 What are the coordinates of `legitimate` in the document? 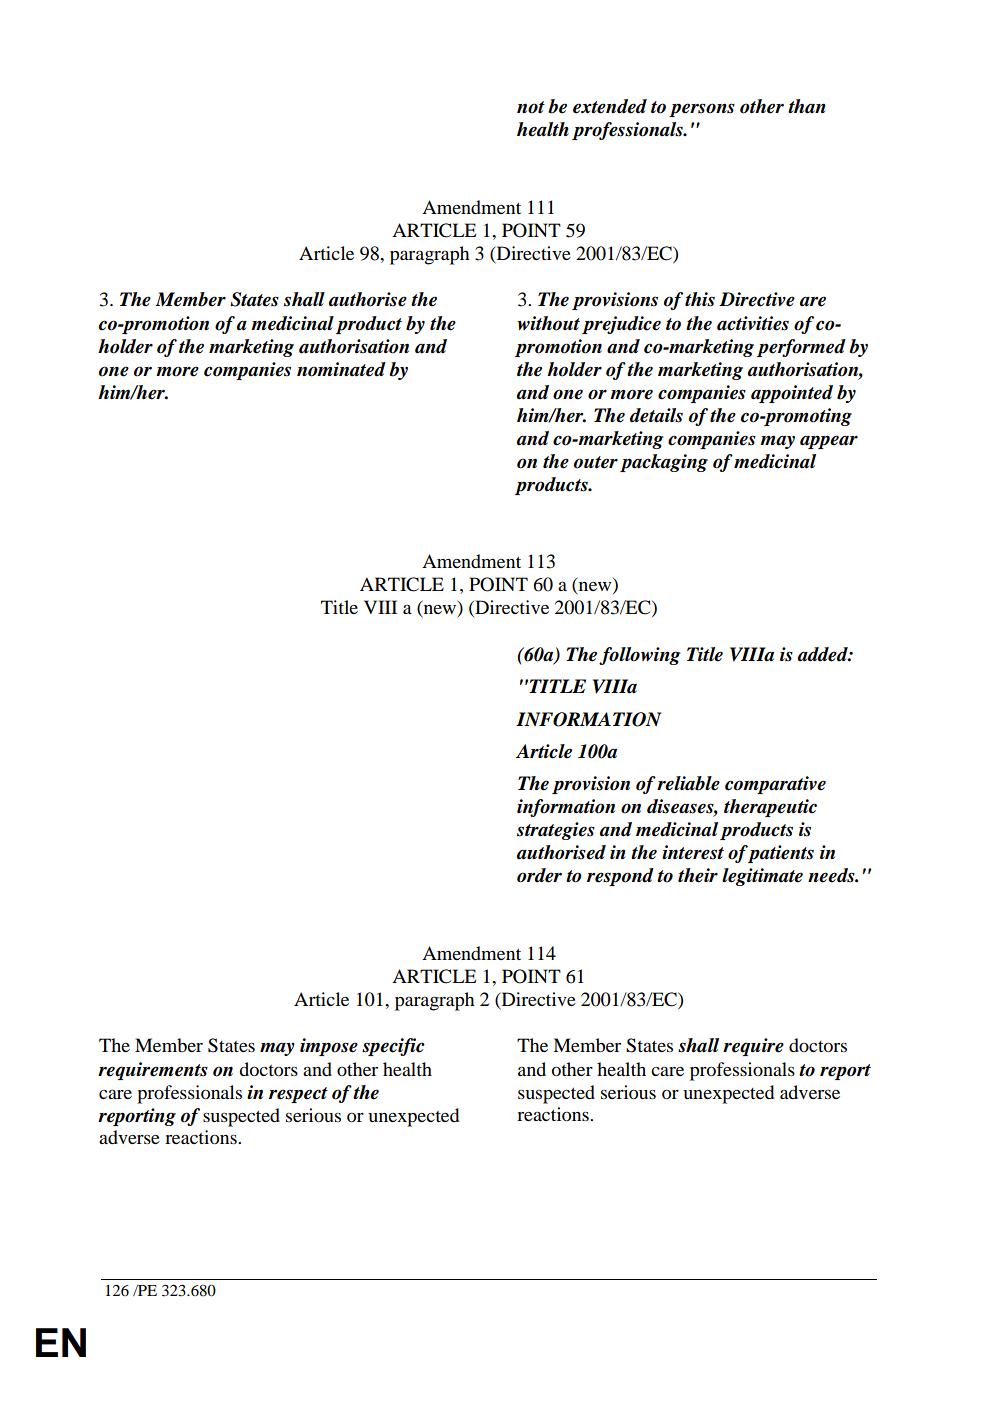 It's located at (762, 877).
